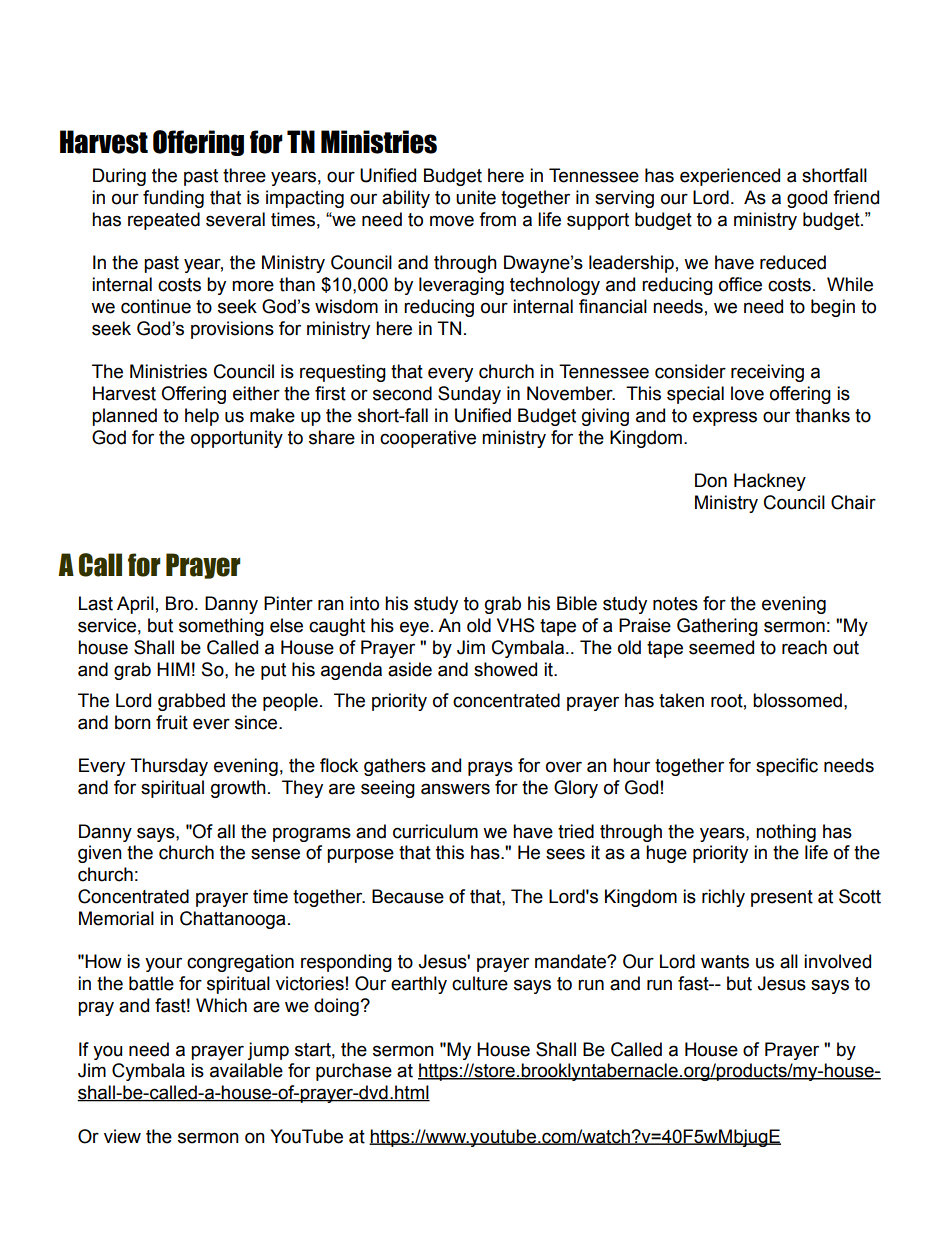 Image resolution: width=952 pixels, height=1233 pixels. I want to click on unite, so click(476, 197).
